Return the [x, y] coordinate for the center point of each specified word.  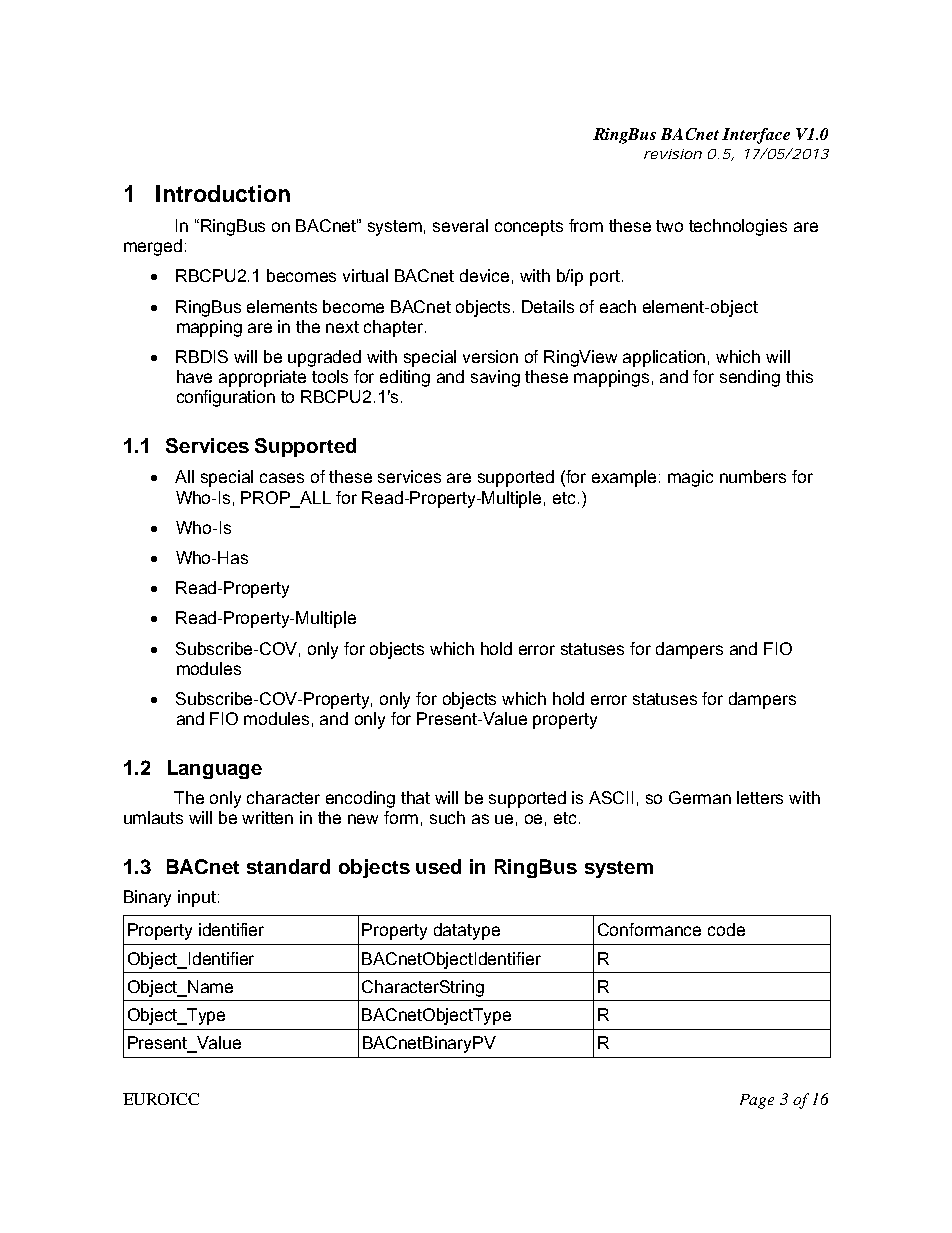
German [700, 797]
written [267, 817]
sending [750, 378]
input [197, 898]
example [626, 478]
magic [690, 478]
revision [673, 154]
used [438, 866]
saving [495, 378]
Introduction [223, 193]
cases [282, 478]
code [726, 929]
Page [757, 1101]
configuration [226, 398]
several [460, 225]
